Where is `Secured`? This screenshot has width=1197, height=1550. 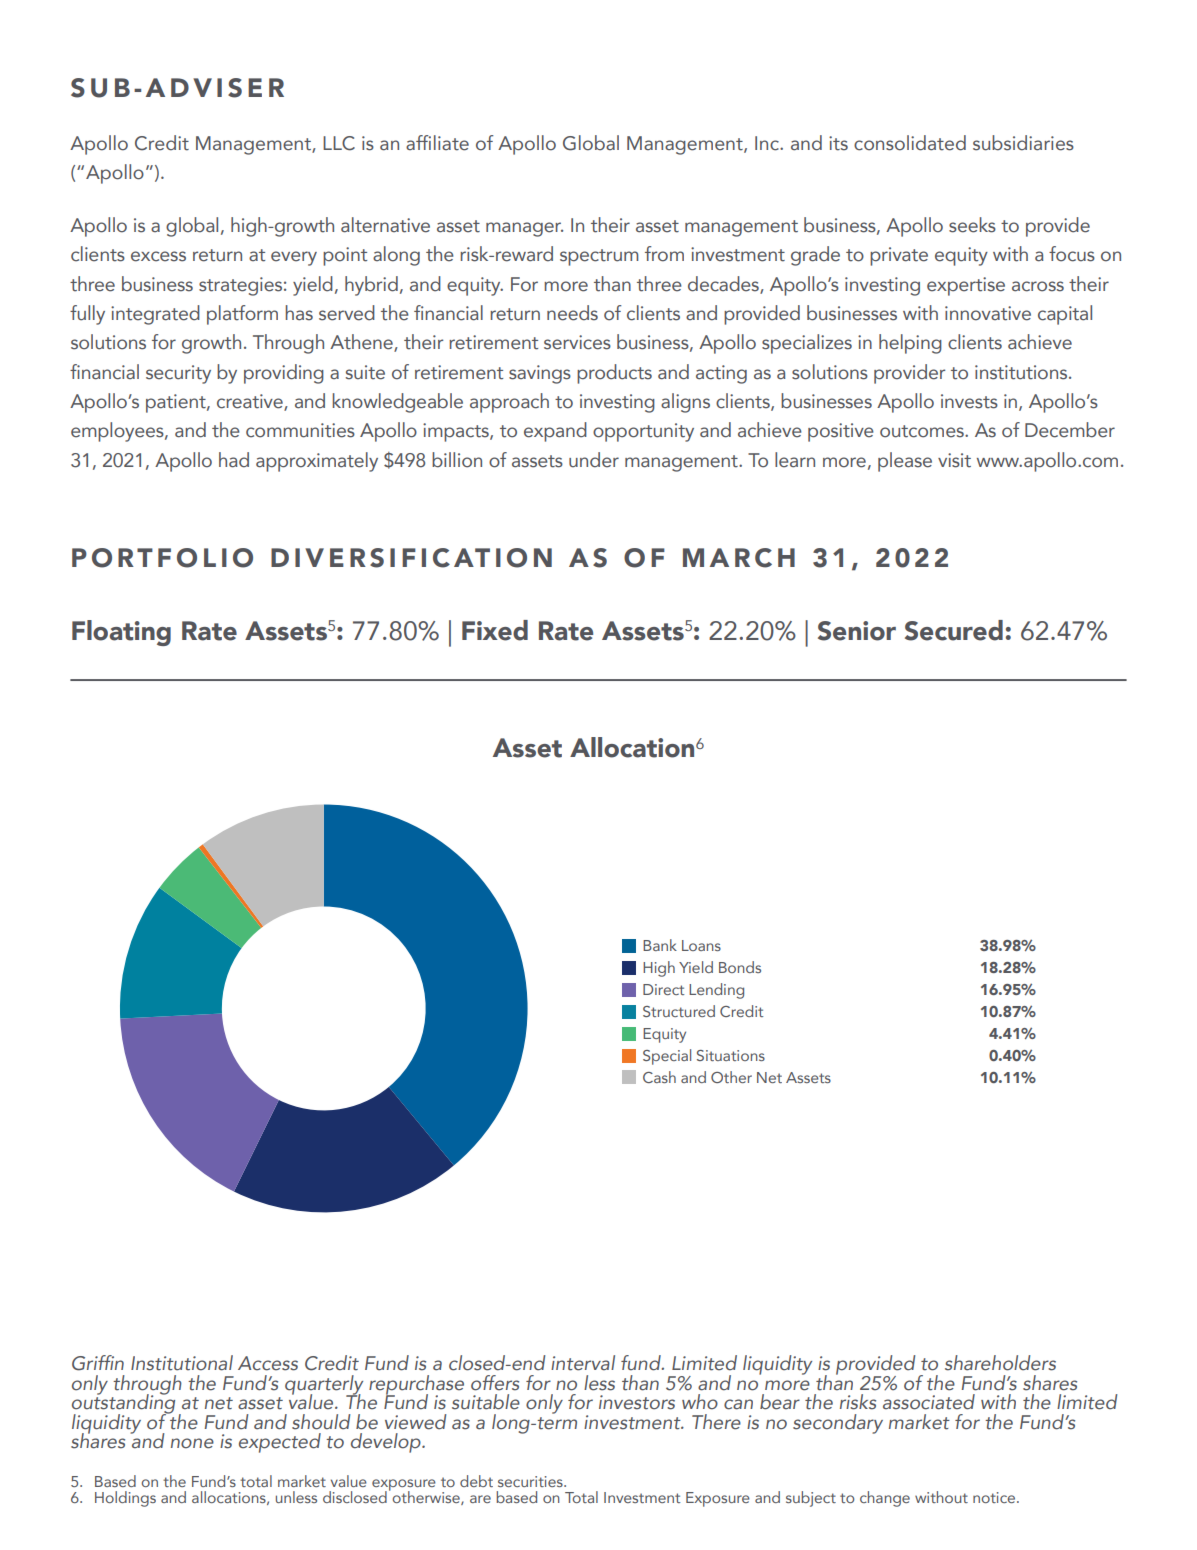
Secured is located at coordinates (954, 630).
